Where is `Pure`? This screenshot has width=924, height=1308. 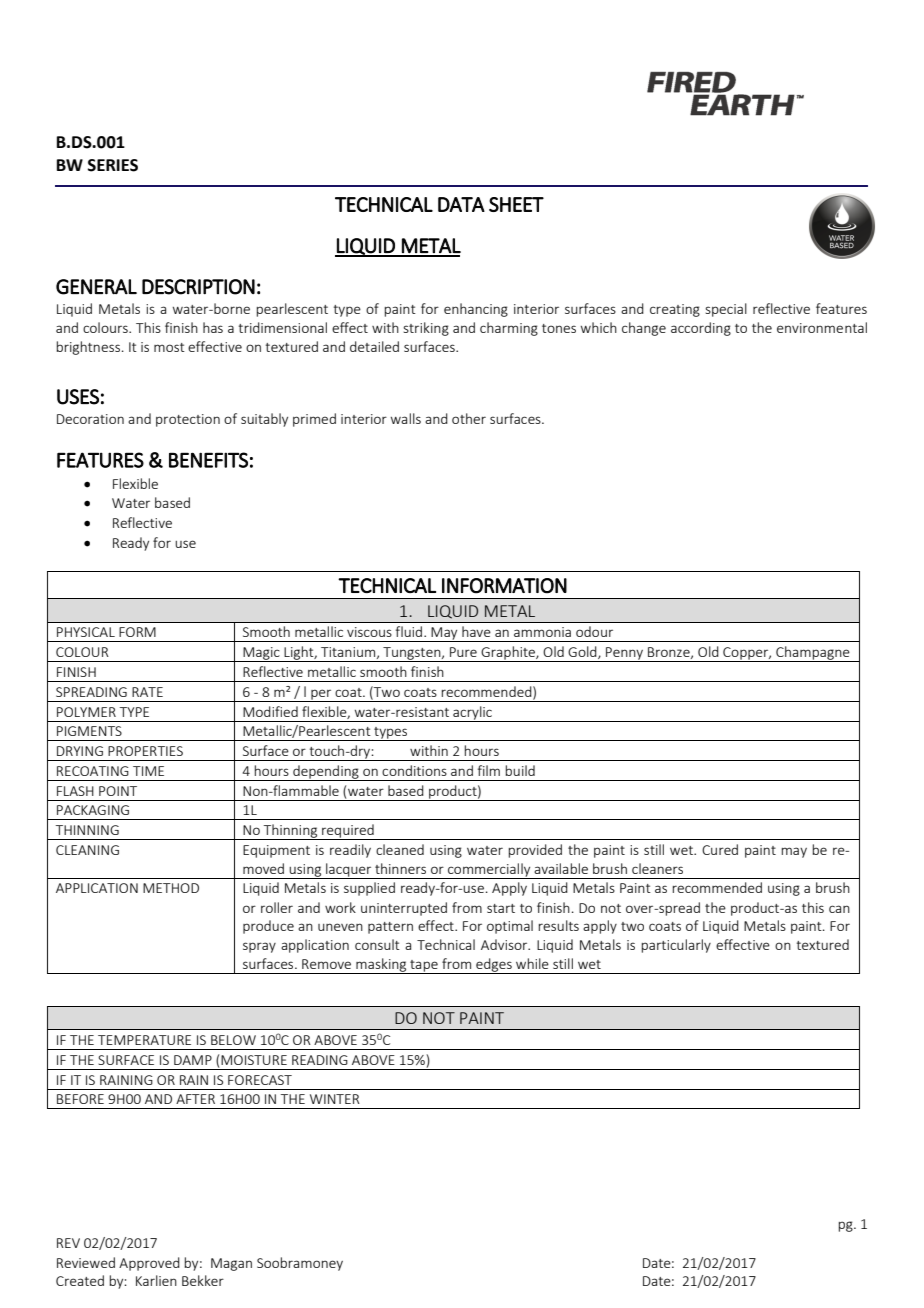
Pure is located at coordinates (463, 652).
